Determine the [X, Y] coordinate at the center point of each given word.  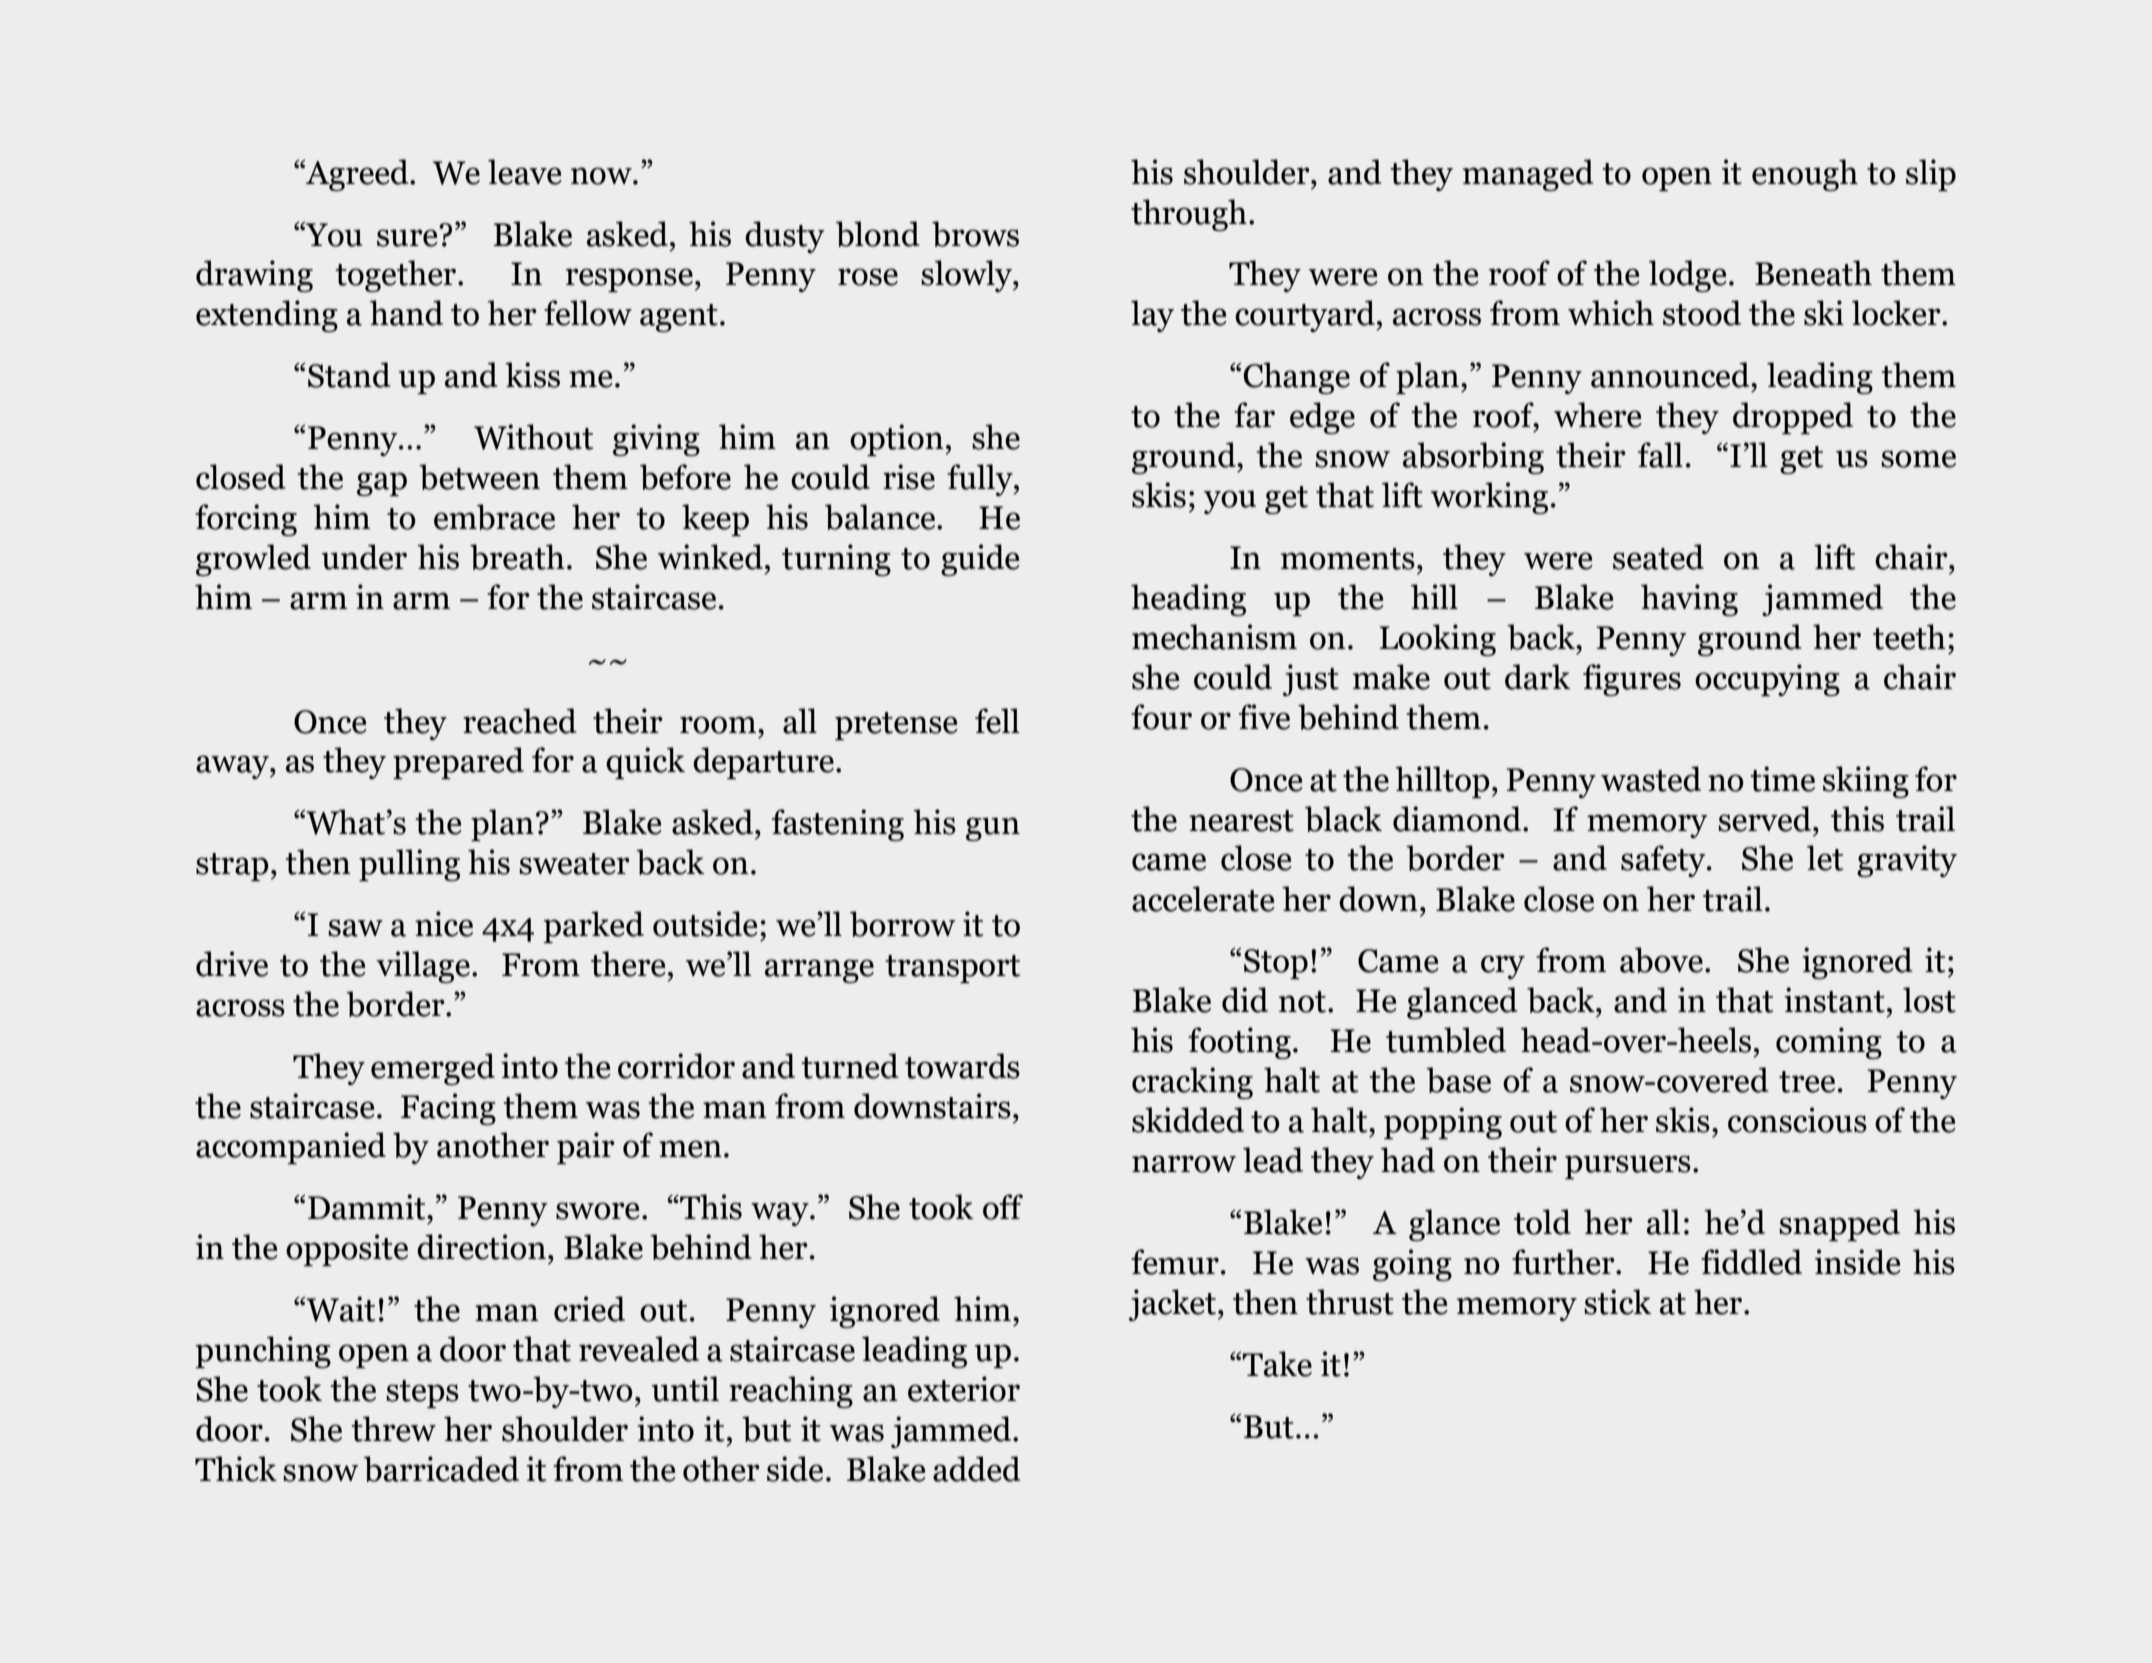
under [364, 557]
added [977, 1469]
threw [394, 1429]
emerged [433, 1069]
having [1689, 600]
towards [962, 1066]
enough [1805, 175]
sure [408, 237]
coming [1829, 1043]
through [1189, 215]
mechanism [1214, 637]
